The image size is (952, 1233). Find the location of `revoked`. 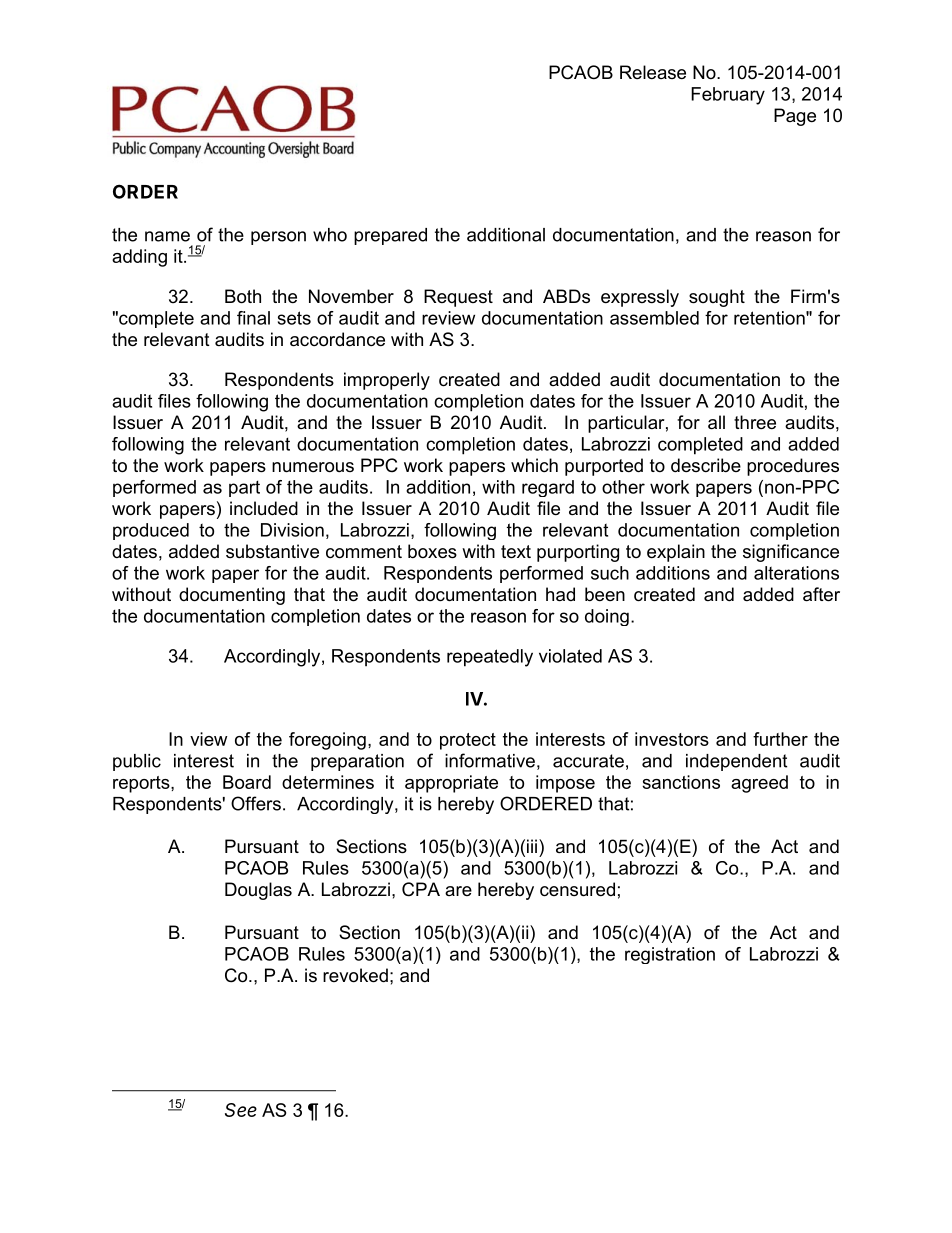

revoked is located at coordinates (355, 975).
